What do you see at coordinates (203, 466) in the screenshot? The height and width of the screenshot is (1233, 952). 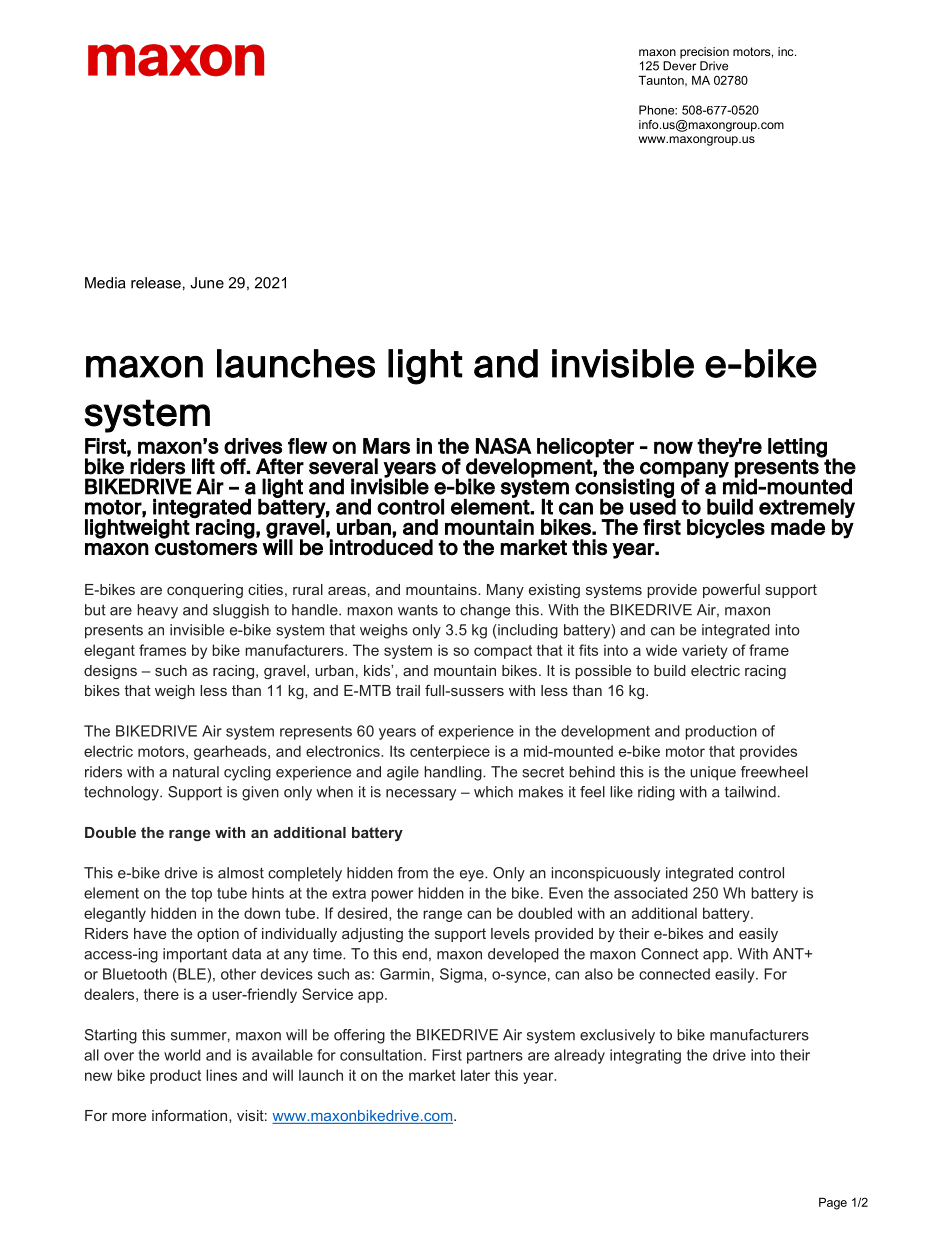 I see `lift` at bounding box center [203, 466].
